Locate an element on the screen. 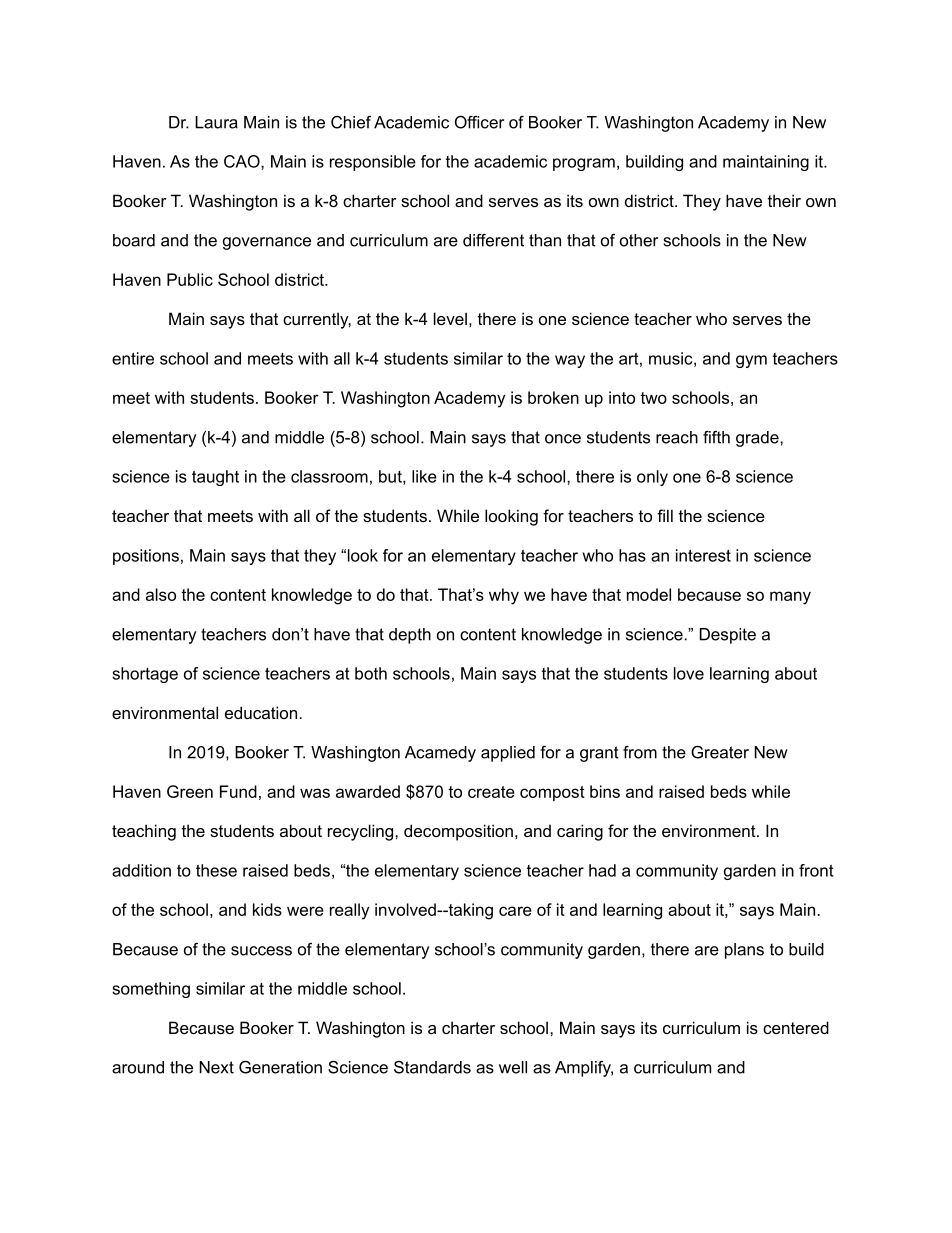 The width and height of the screenshot is (952, 1233). why is located at coordinates (504, 596).
